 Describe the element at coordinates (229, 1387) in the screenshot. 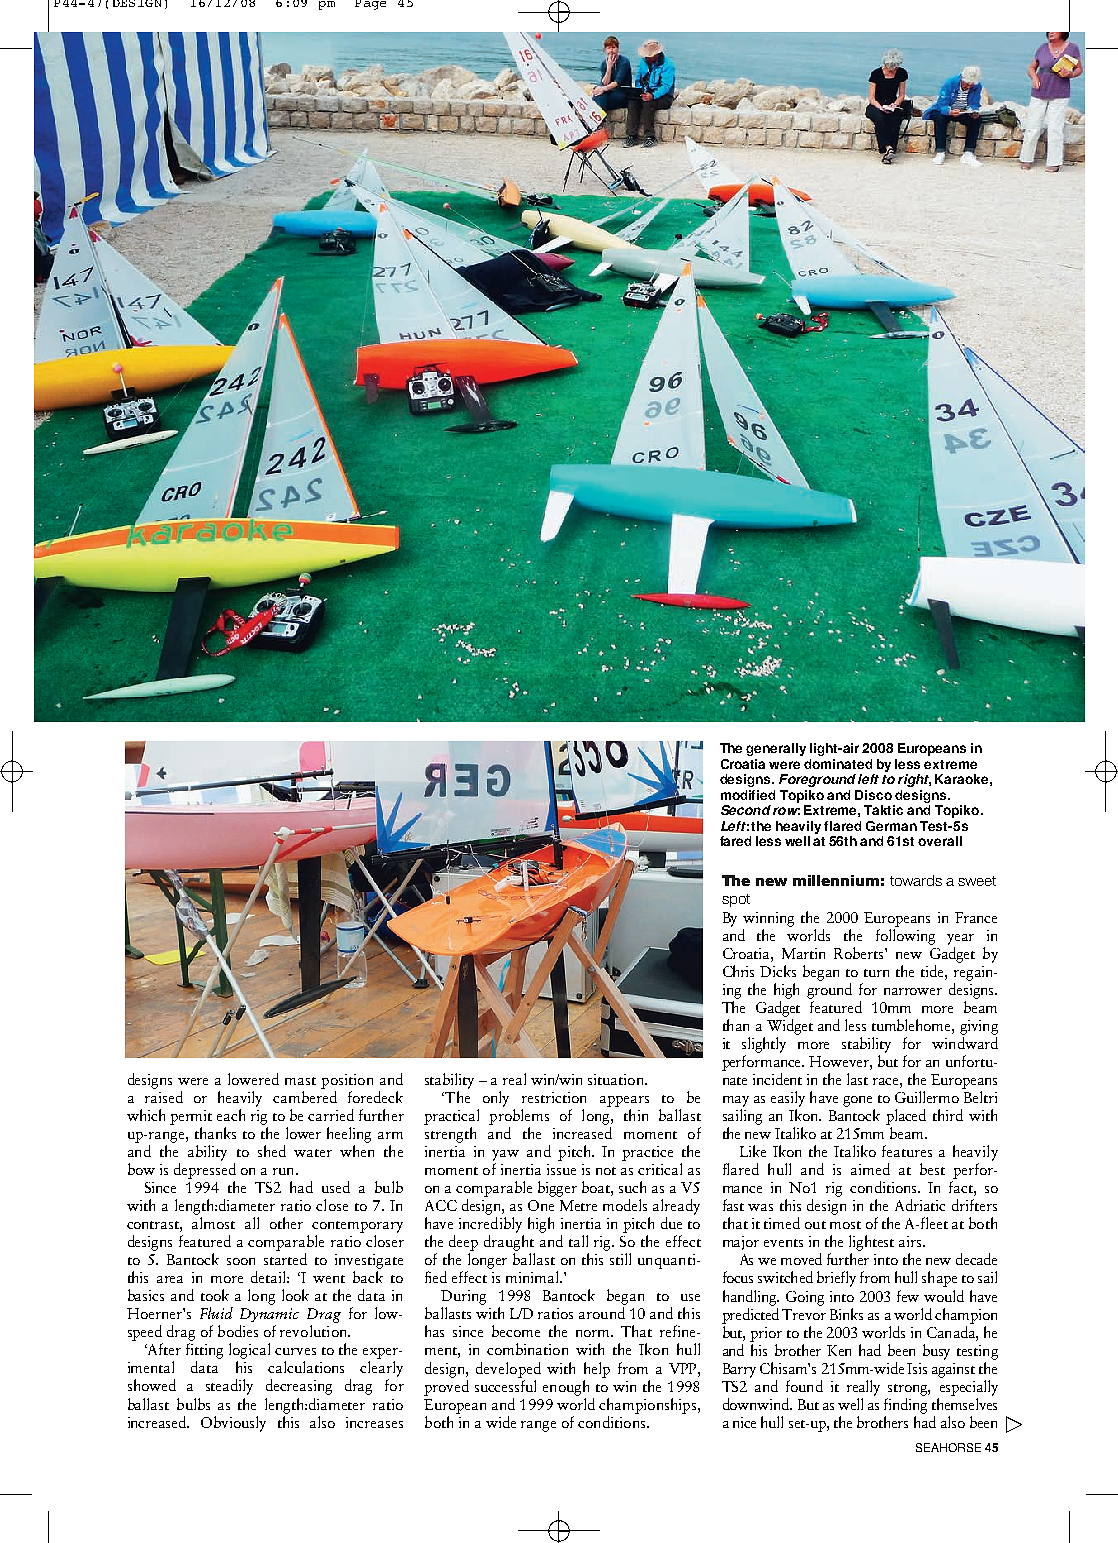

I see `steadily` at that location.
